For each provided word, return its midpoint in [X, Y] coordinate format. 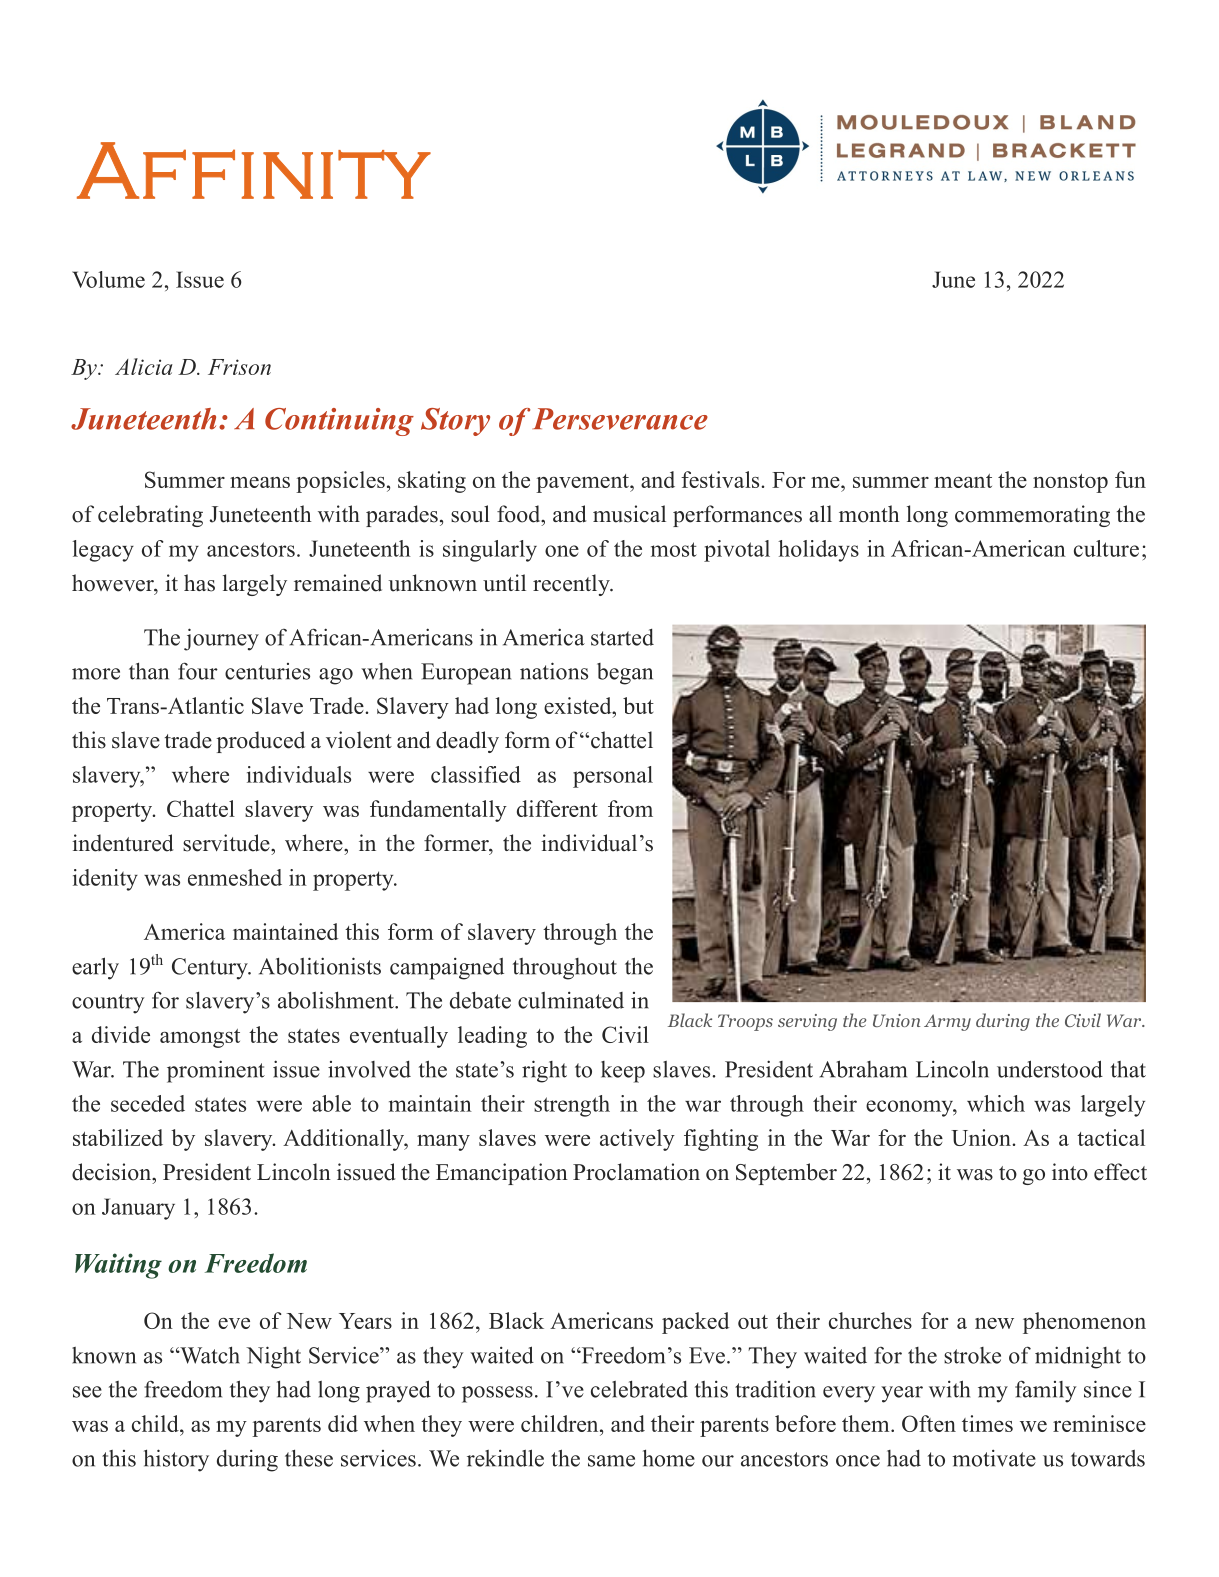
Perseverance [620, 419]
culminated [571, 1000]
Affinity [254, 170]
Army [947, 1022]
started [622, 637]
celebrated [639, 1389]
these [309, 1458]
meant [963, 481]
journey [221, 639]
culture [1106, 548]
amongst [200, 1038]
